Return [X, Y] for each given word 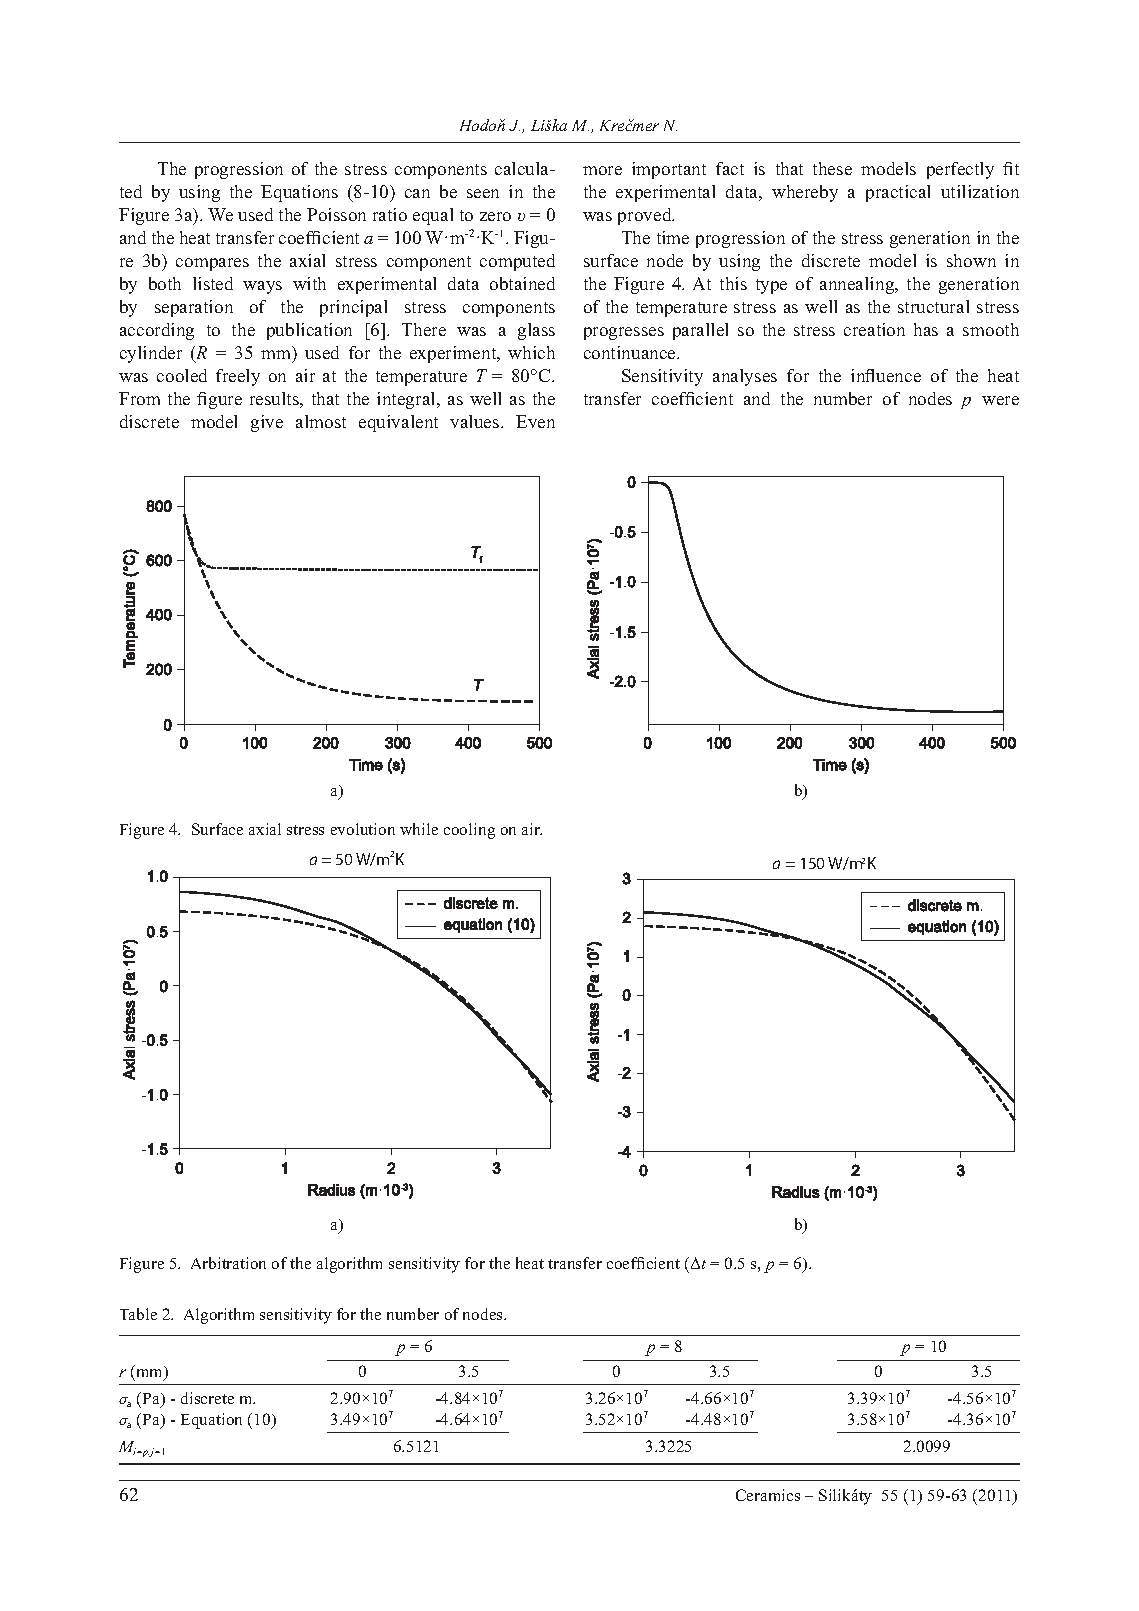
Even [535, 421]
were [1000, 400]
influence [886, 375]
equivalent [398, 423]
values [476, 421]
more [602, 170]
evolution [363, 829]
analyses [745, 377]
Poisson [336, 214]
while [419, 829]
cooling [469, 831]
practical [898, 193]
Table [138, 1314]
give [267, 423]
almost [321, 421]
